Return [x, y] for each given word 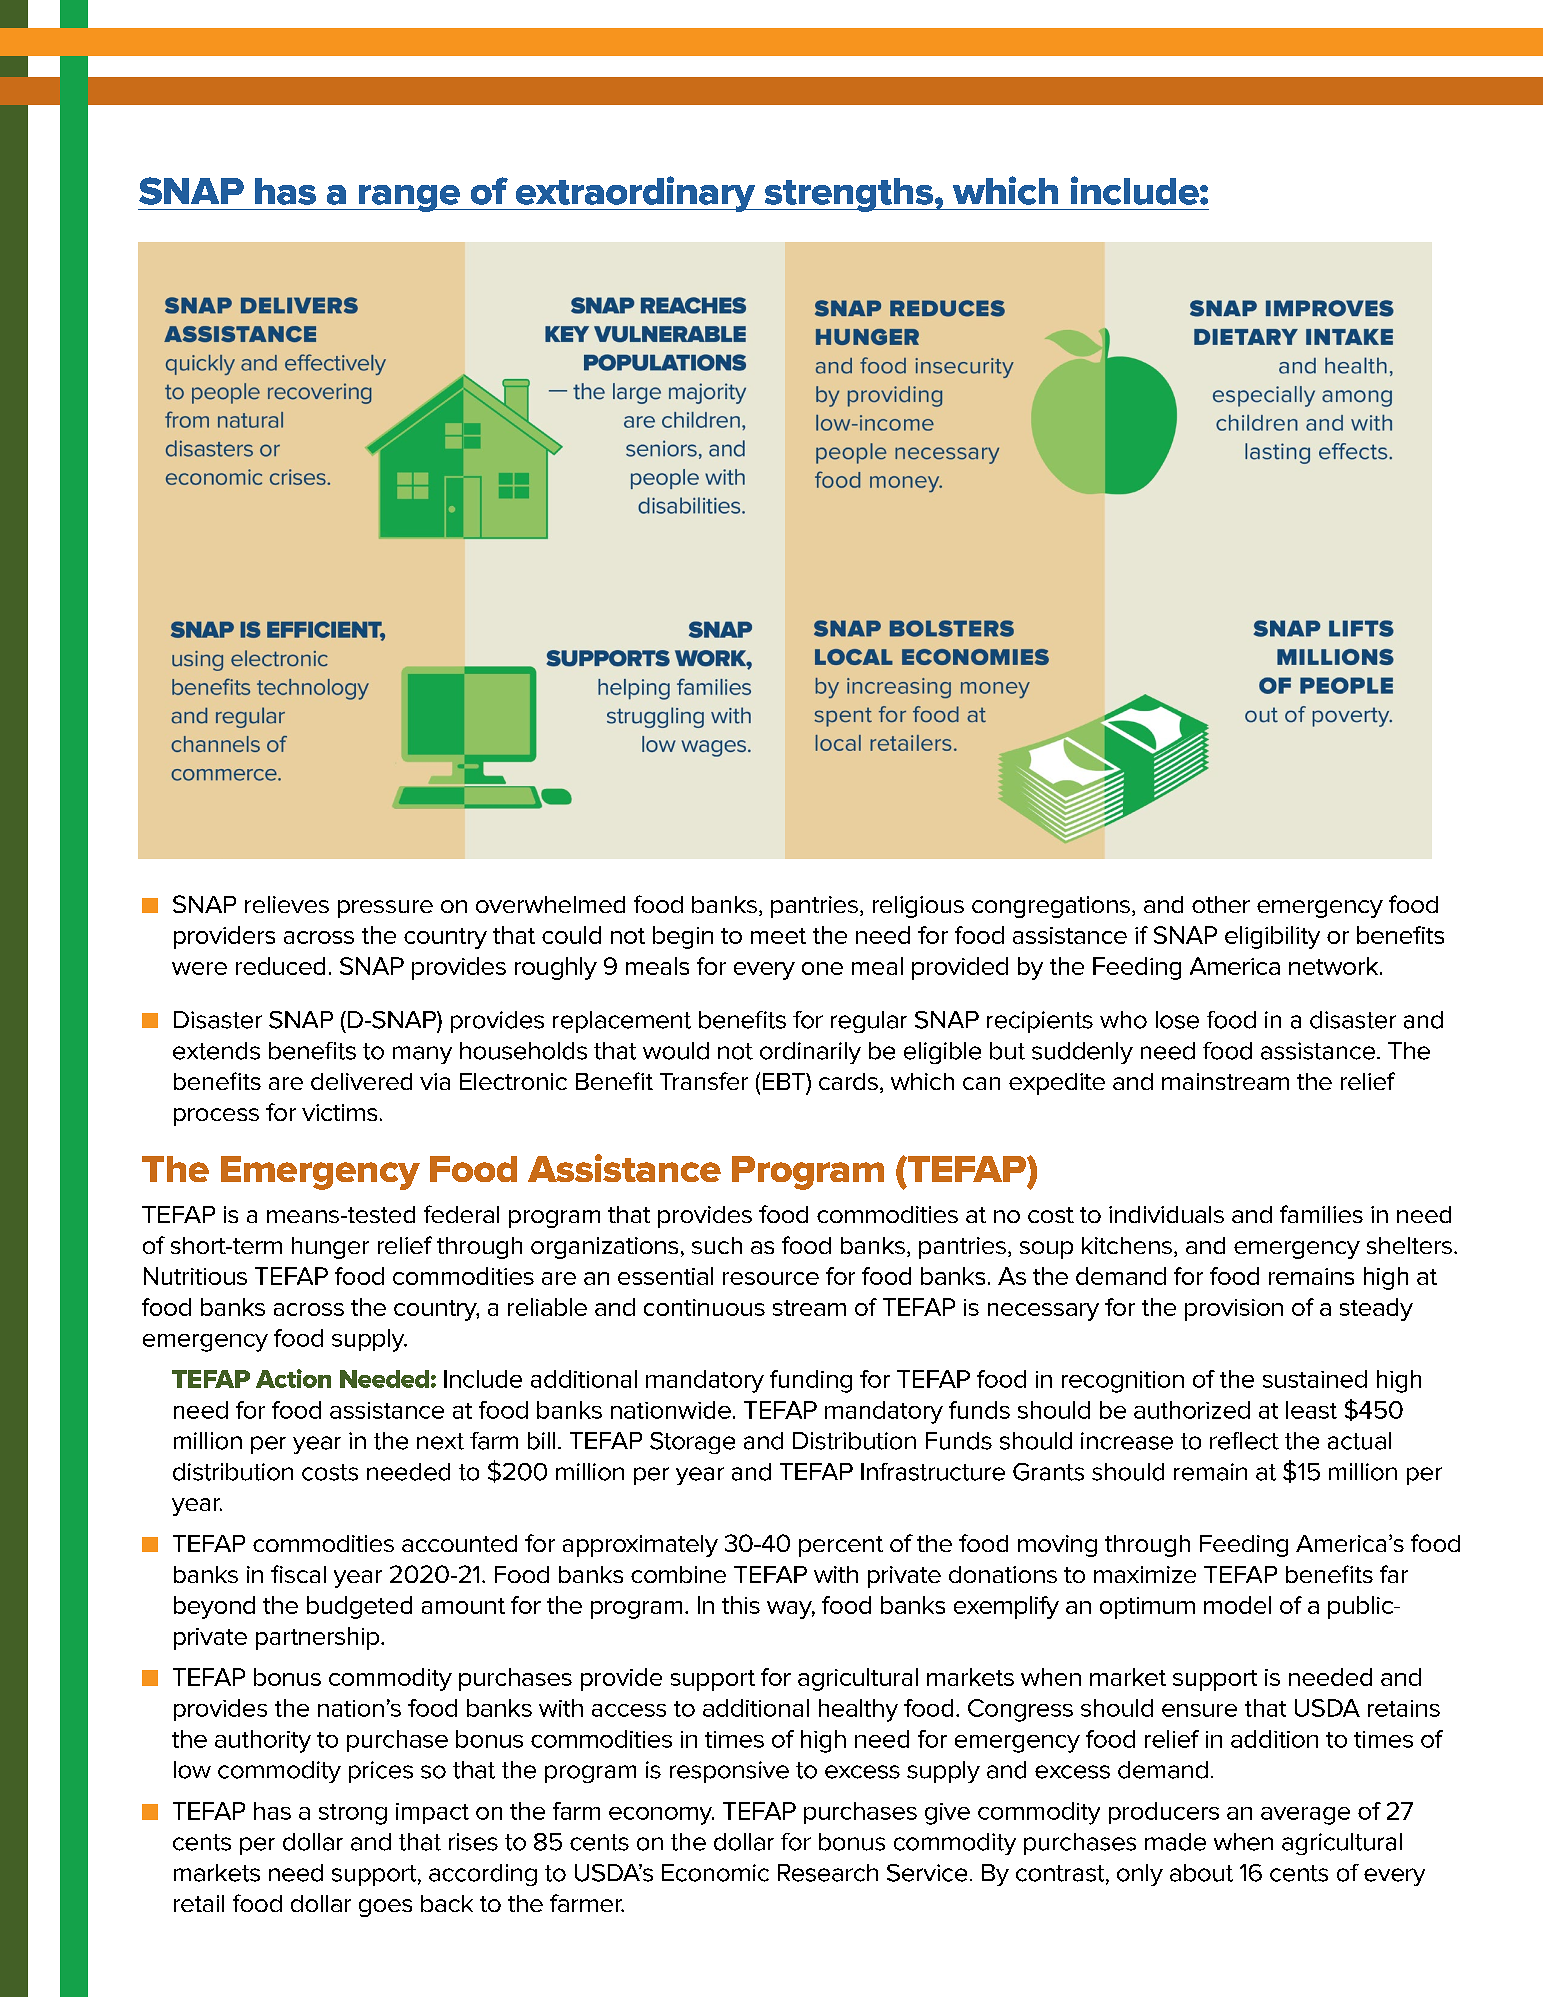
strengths [849, 195]
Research [828, 1873]
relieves [287, 904]
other [1221, 904]
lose [1177, 1020]
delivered [361, 1081]
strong [353, 1814]
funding [811, 1381]
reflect [1244, 1441]
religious [918, 907]
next [440, 1441]
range [409, 198]
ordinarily [810, 1053]
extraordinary [635, 194]
